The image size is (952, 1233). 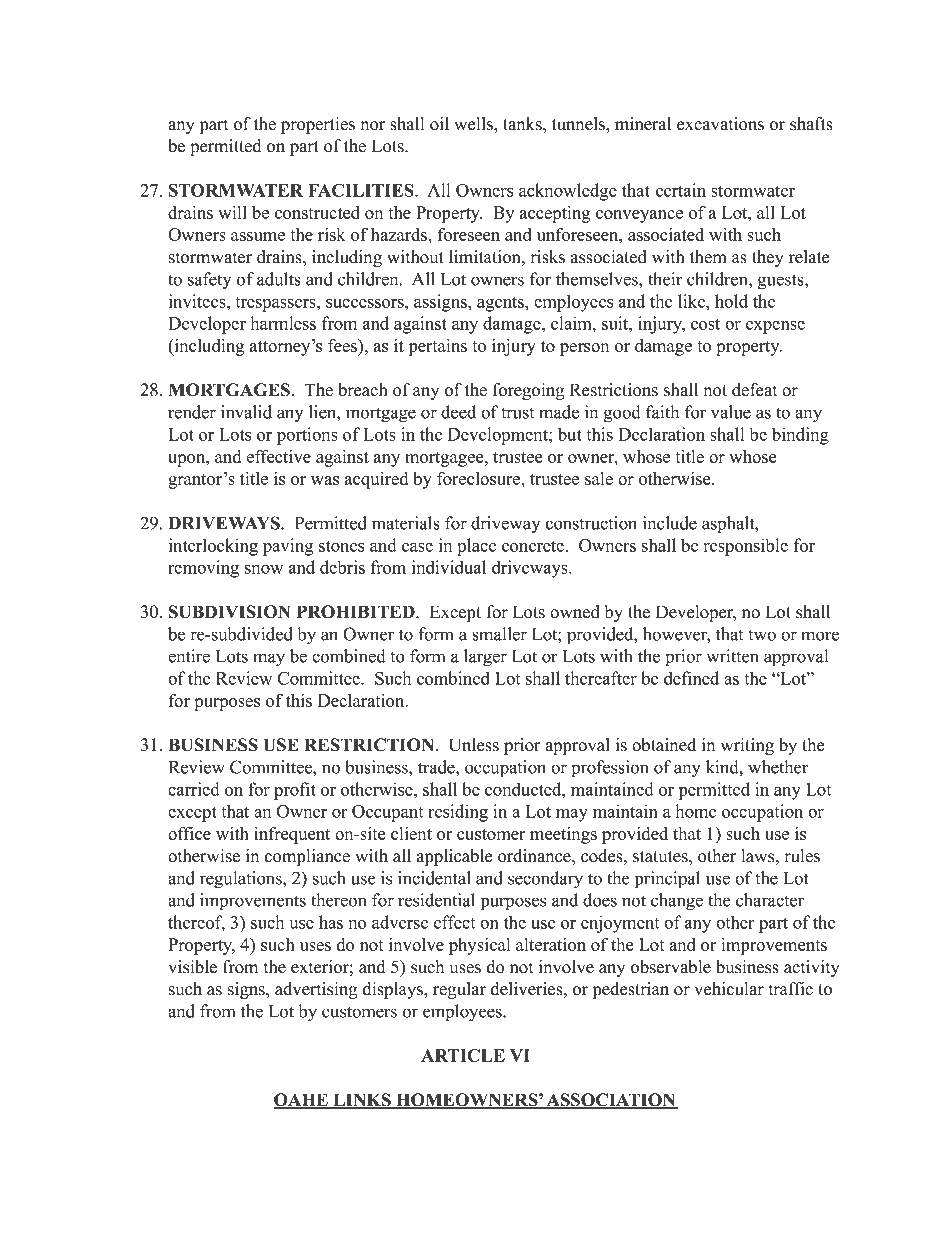 What do you see at coordinates (758, 856) in the image?
I see `laws` at bounding box center [758, 856].
